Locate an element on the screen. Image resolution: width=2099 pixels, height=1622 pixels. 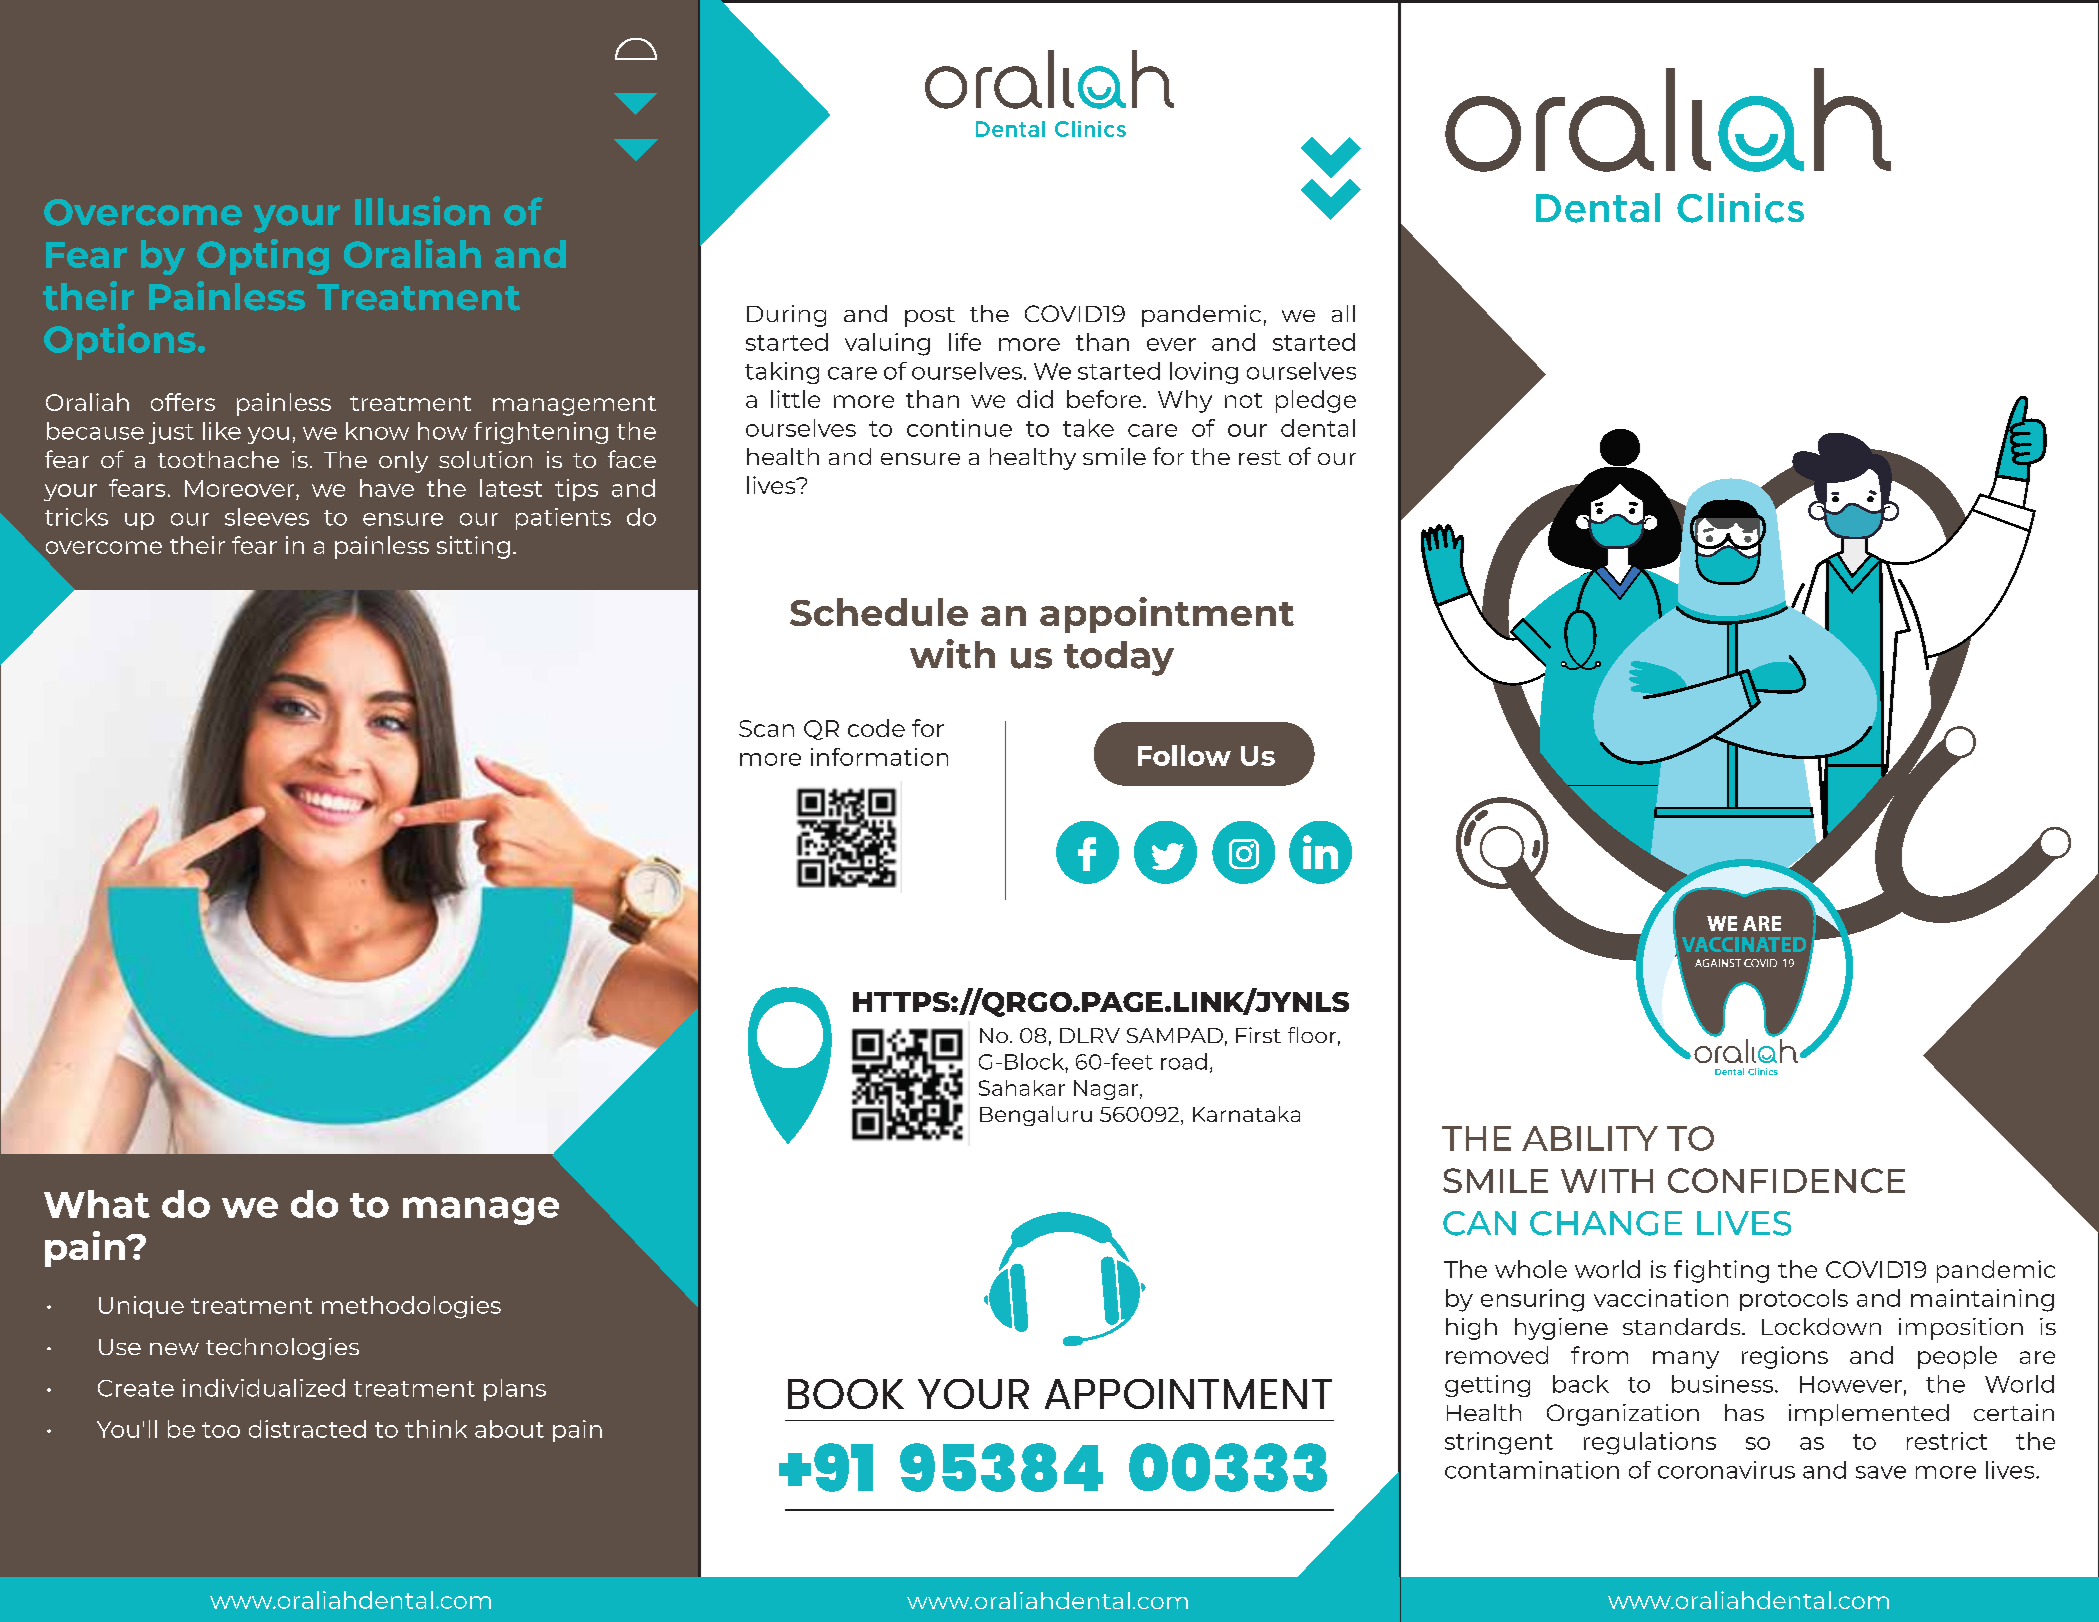
What is located at coordinates (97, 1204).
